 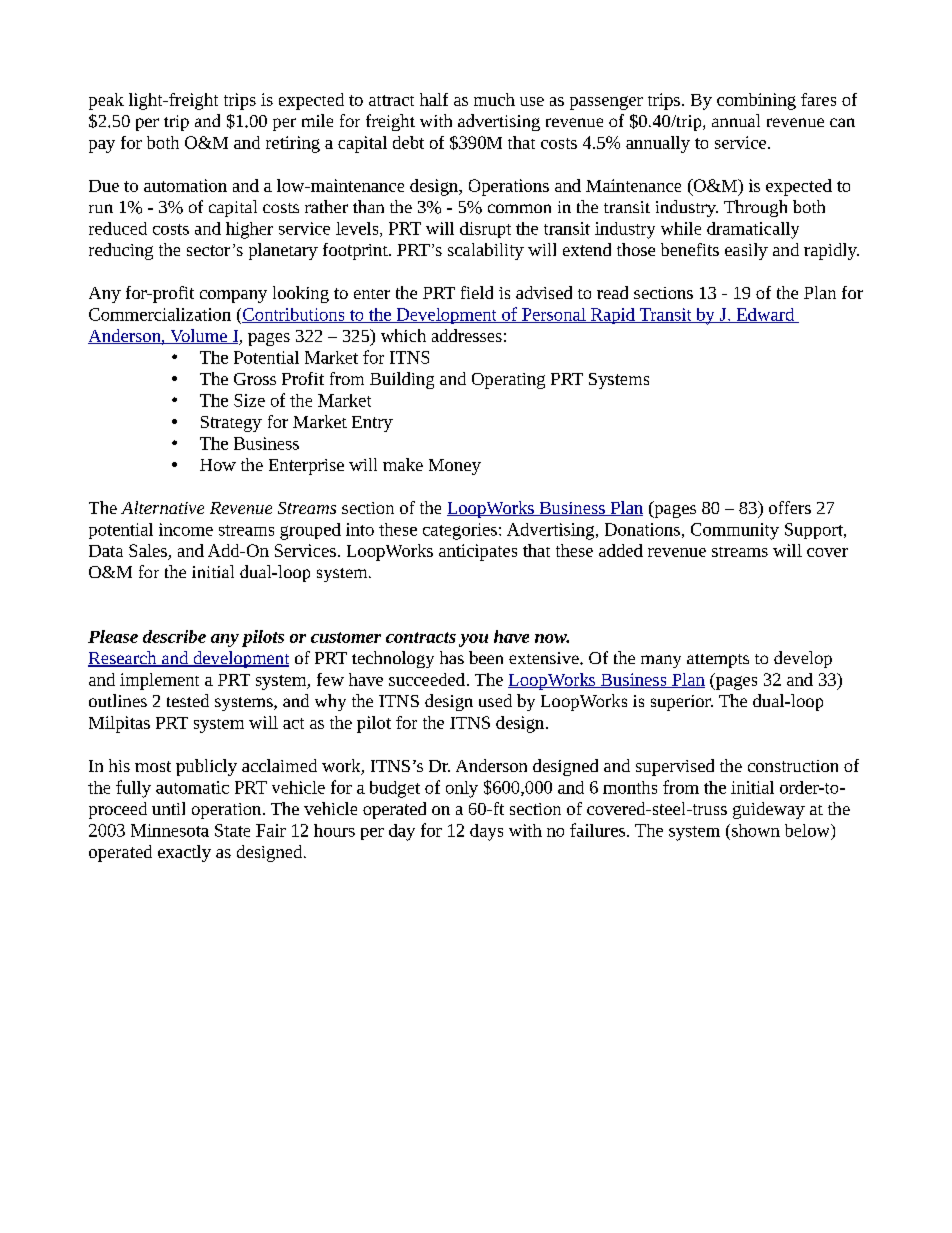 I want to click on Strategy, so click(x=231, y=424).
